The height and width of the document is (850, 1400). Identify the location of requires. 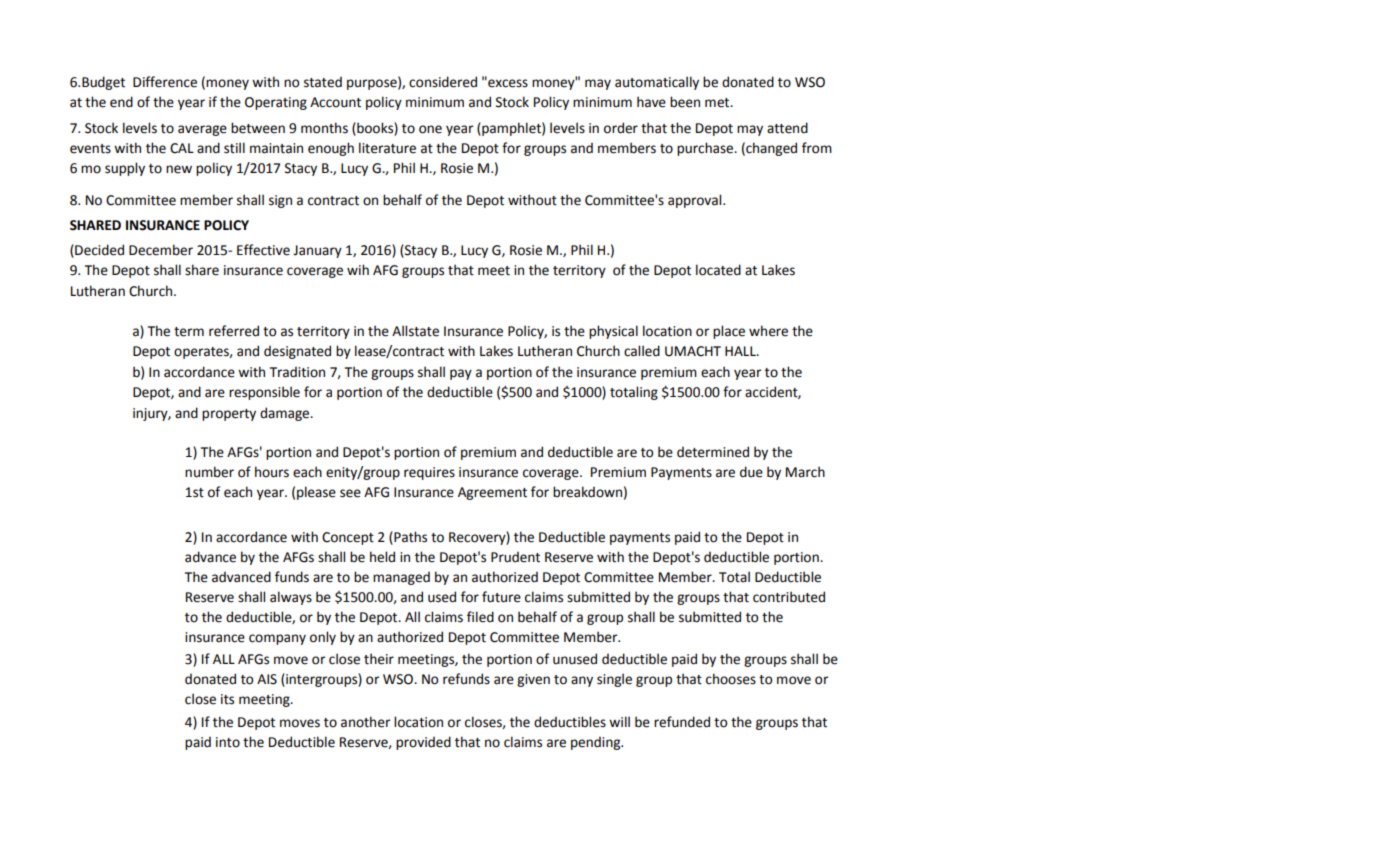
(429, 473).
